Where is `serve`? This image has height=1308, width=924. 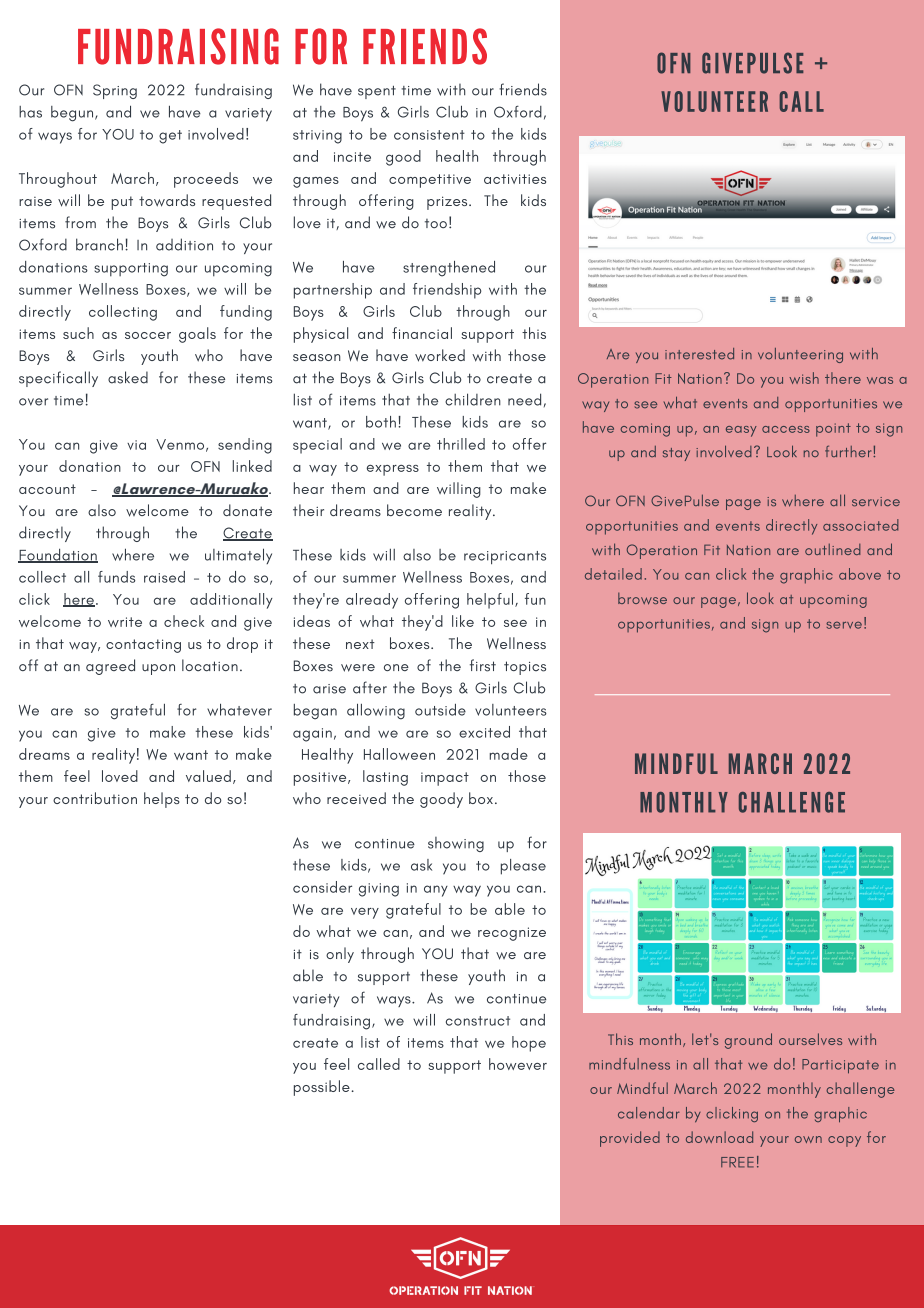
serve is located at coordinates (844, 625).
